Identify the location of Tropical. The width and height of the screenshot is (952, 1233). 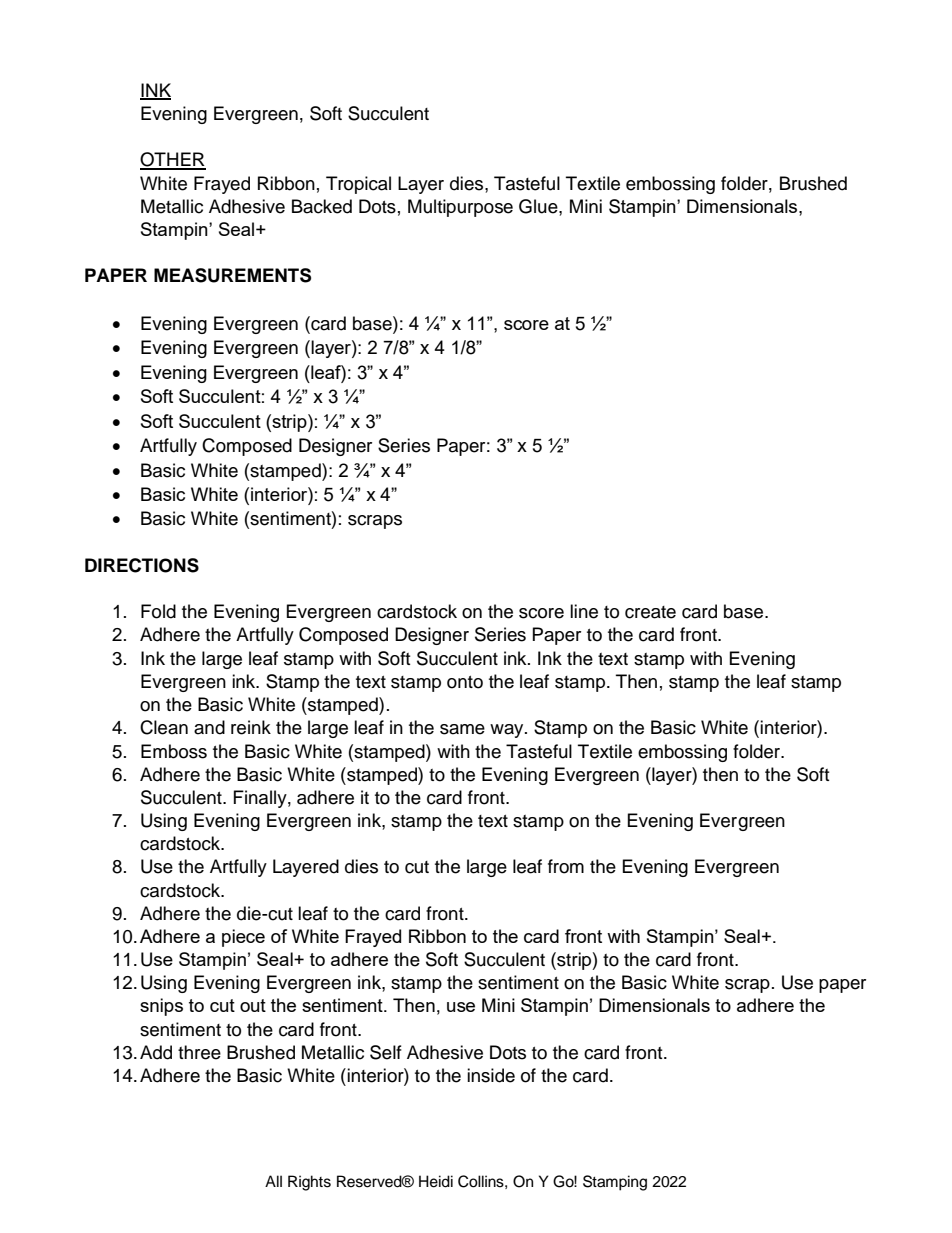
(358, 185).
